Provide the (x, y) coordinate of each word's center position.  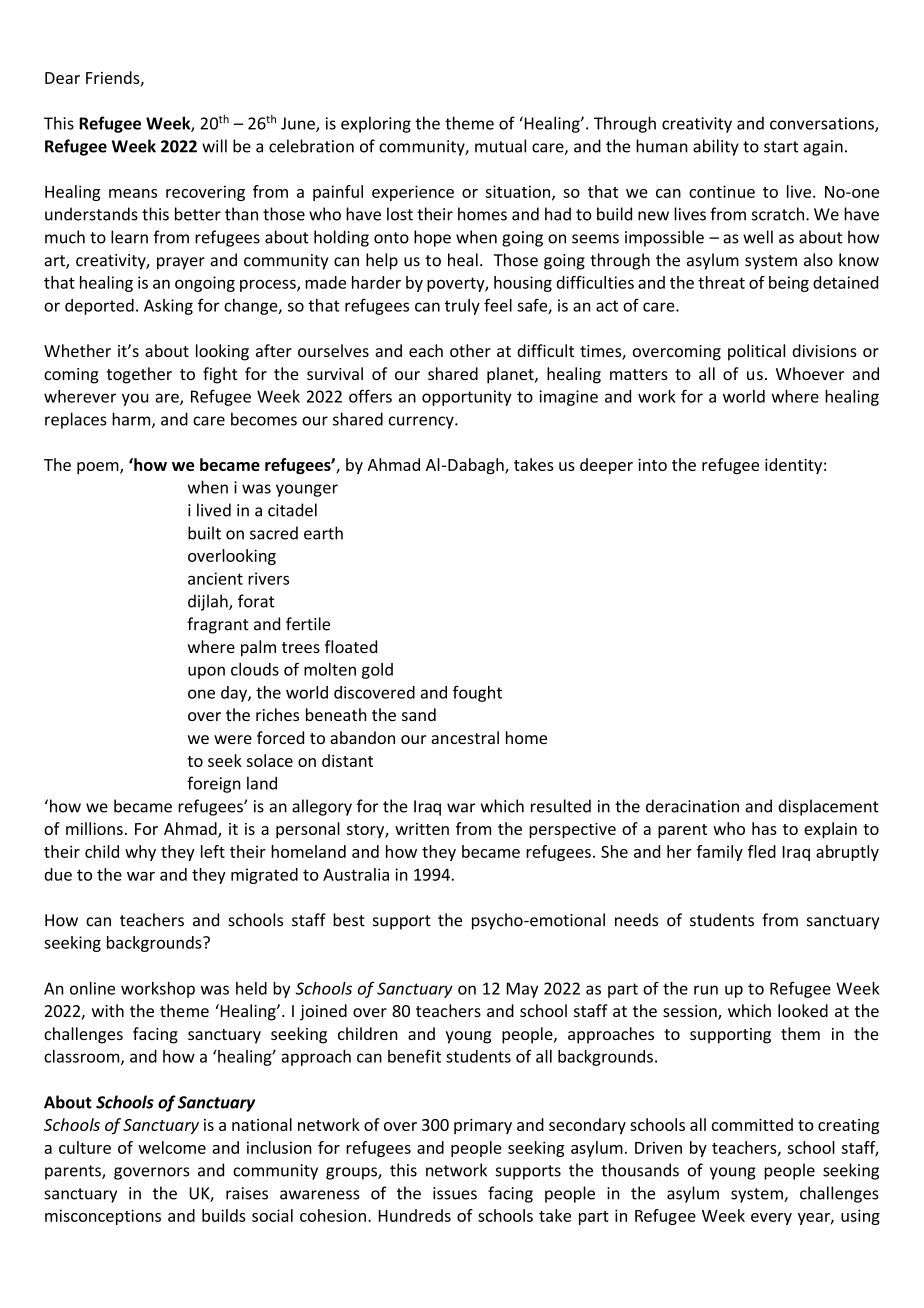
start (781, 147)
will (214, 146)
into (652, 465)
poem (99, 468)
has (764, 828)
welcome (172, 1147)
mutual (500, 146)
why (140, 853)
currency (422, 422)
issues (455, 1193)
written (422, 829)
